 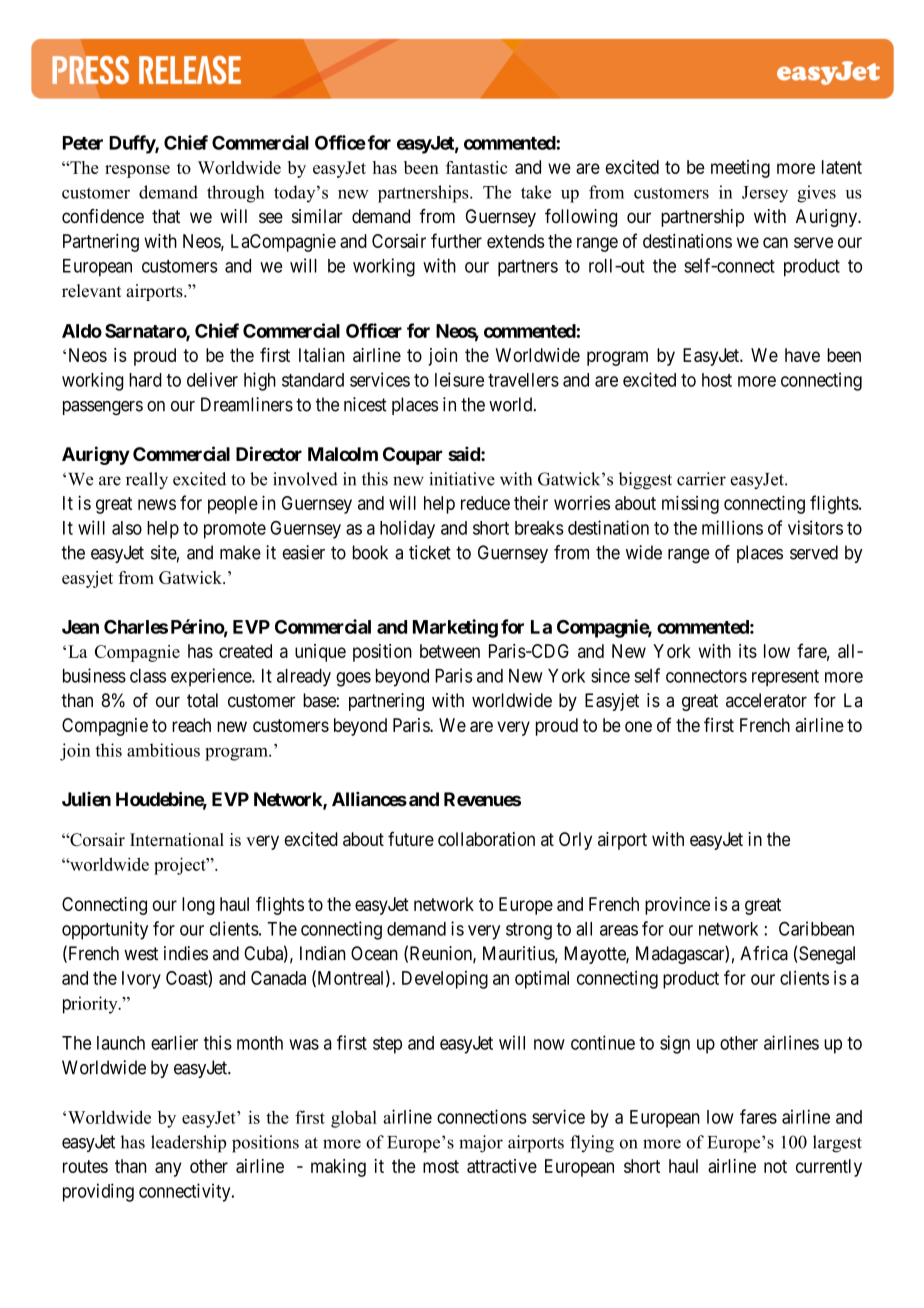 What do you see at coordinates (212, 677) in the screenshot?
I see `experience` at bounding box center [212, 677].
